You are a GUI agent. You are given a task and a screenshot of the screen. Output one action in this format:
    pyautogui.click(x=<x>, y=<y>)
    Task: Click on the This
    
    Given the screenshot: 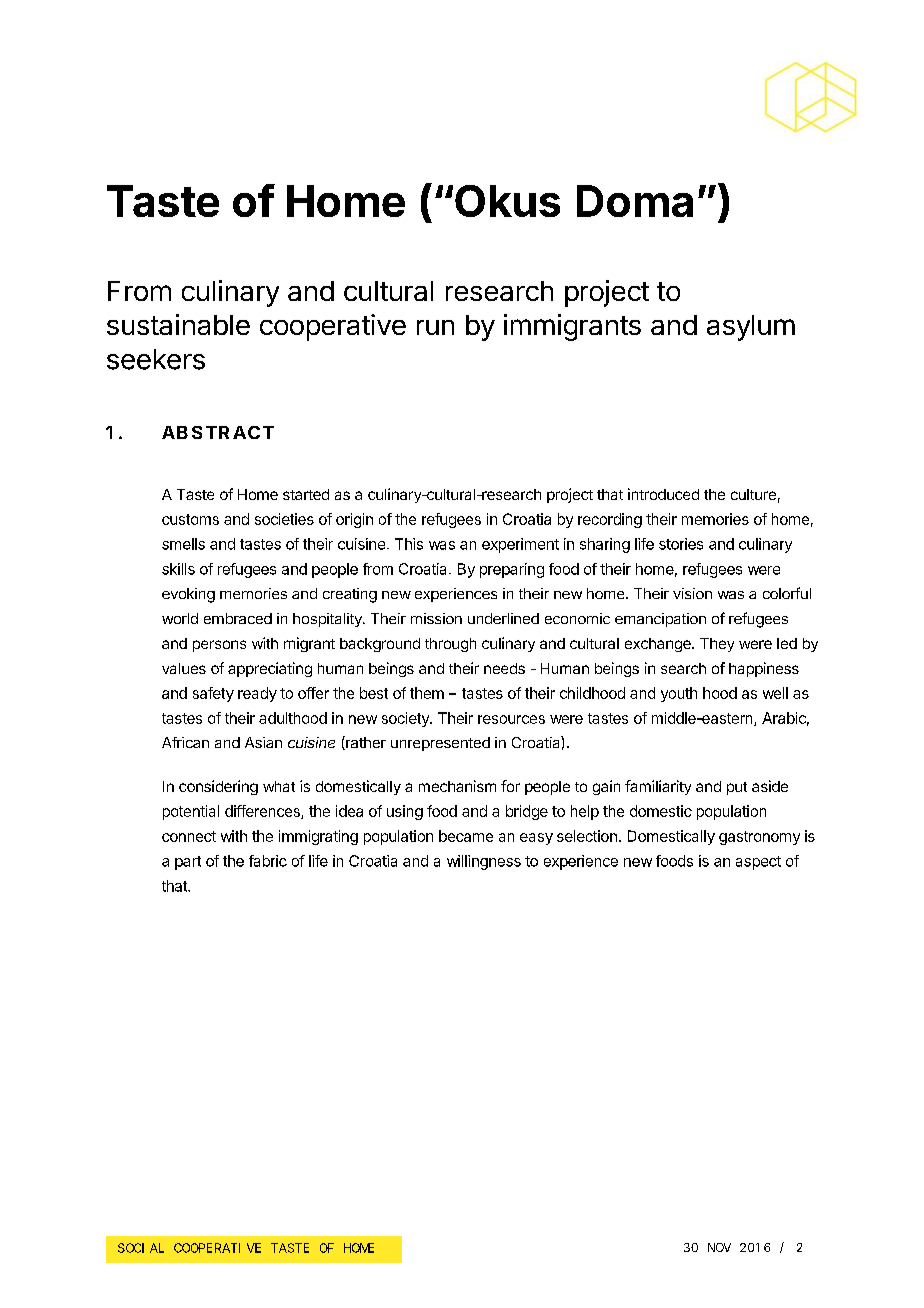 What is the action you would take?
    pyautogui.click(x=409, y=544)
